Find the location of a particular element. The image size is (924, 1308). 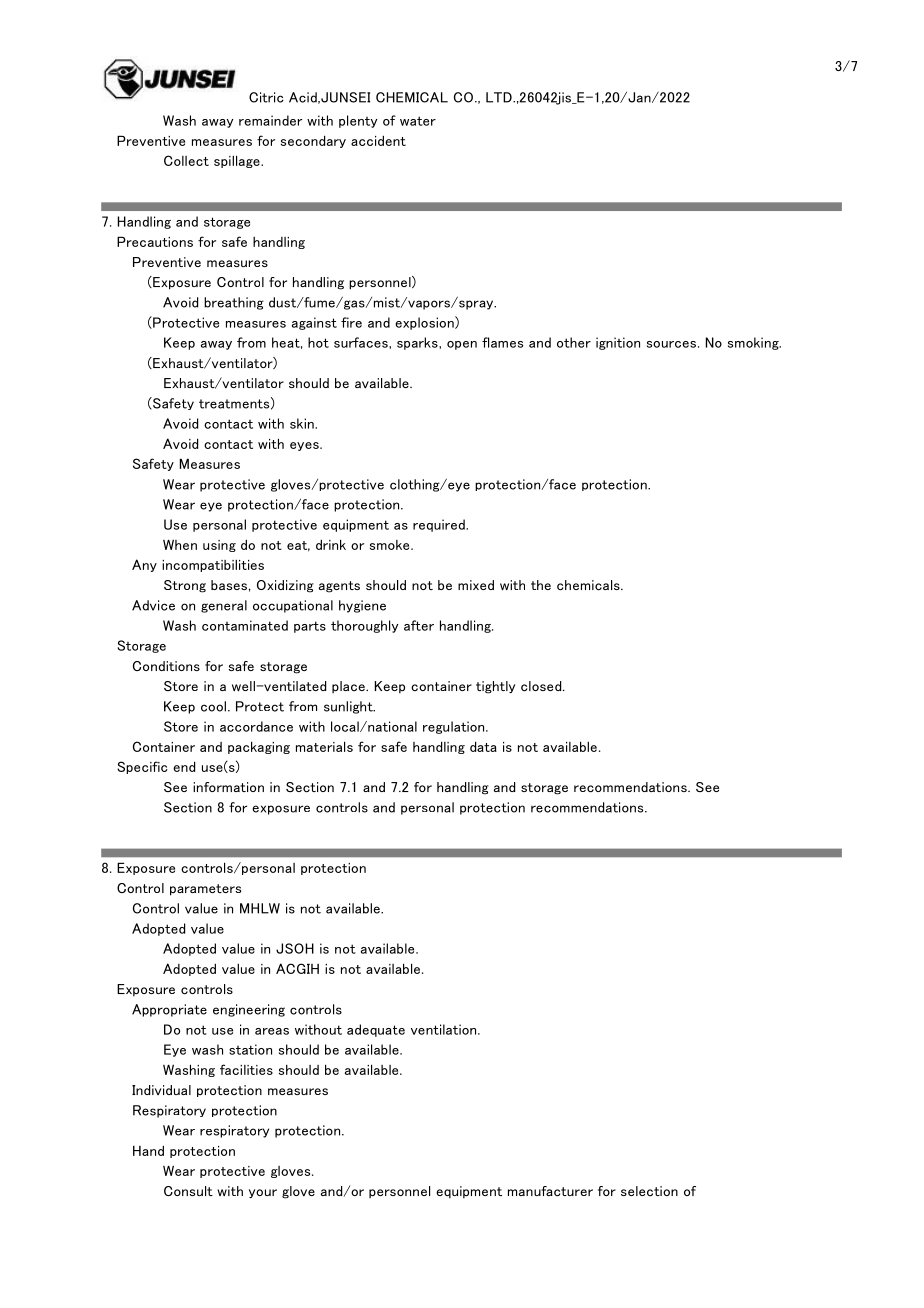

Consult is located at coordinates (188, 1191).
